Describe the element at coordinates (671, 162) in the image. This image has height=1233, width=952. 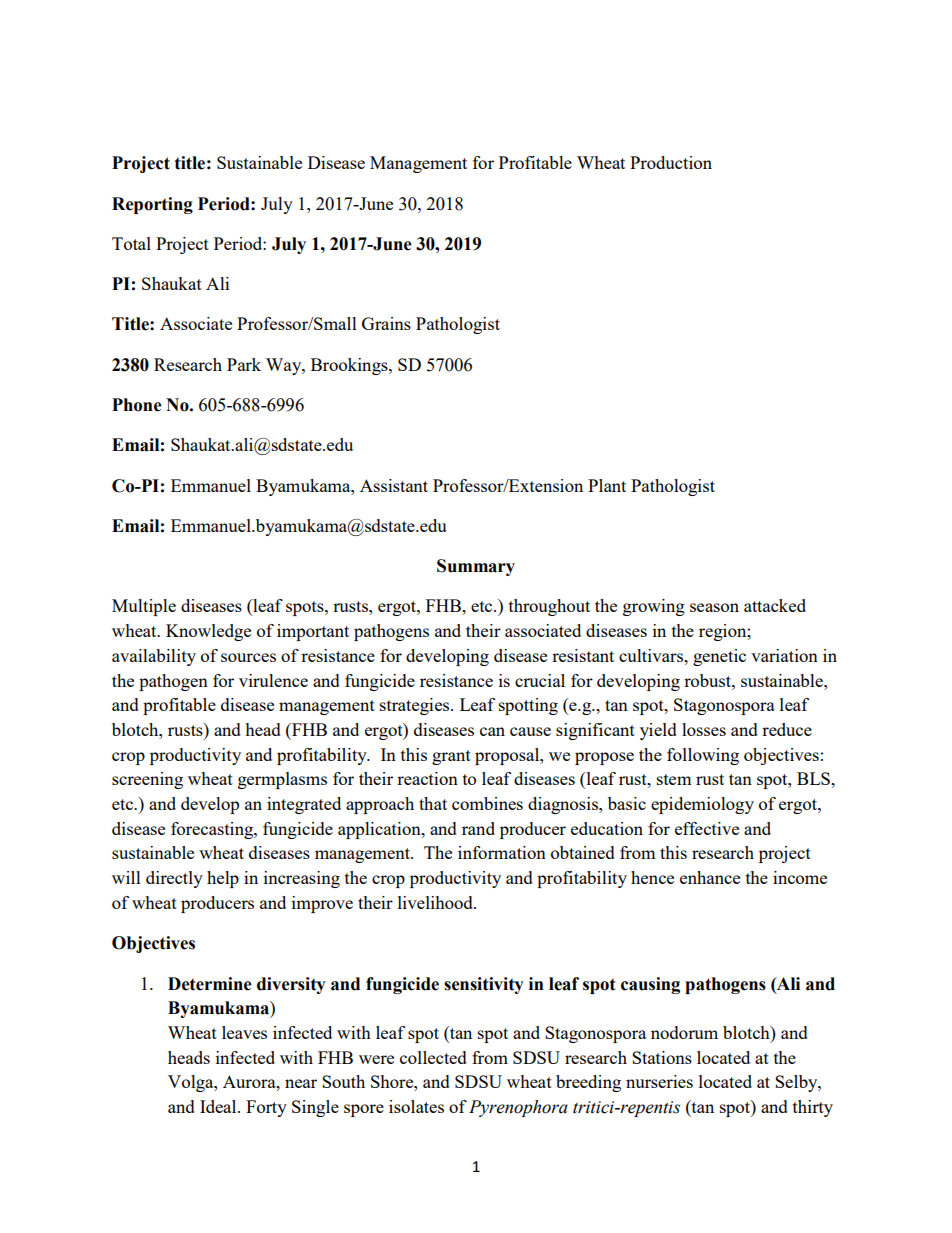
I see `Production` at that location.
